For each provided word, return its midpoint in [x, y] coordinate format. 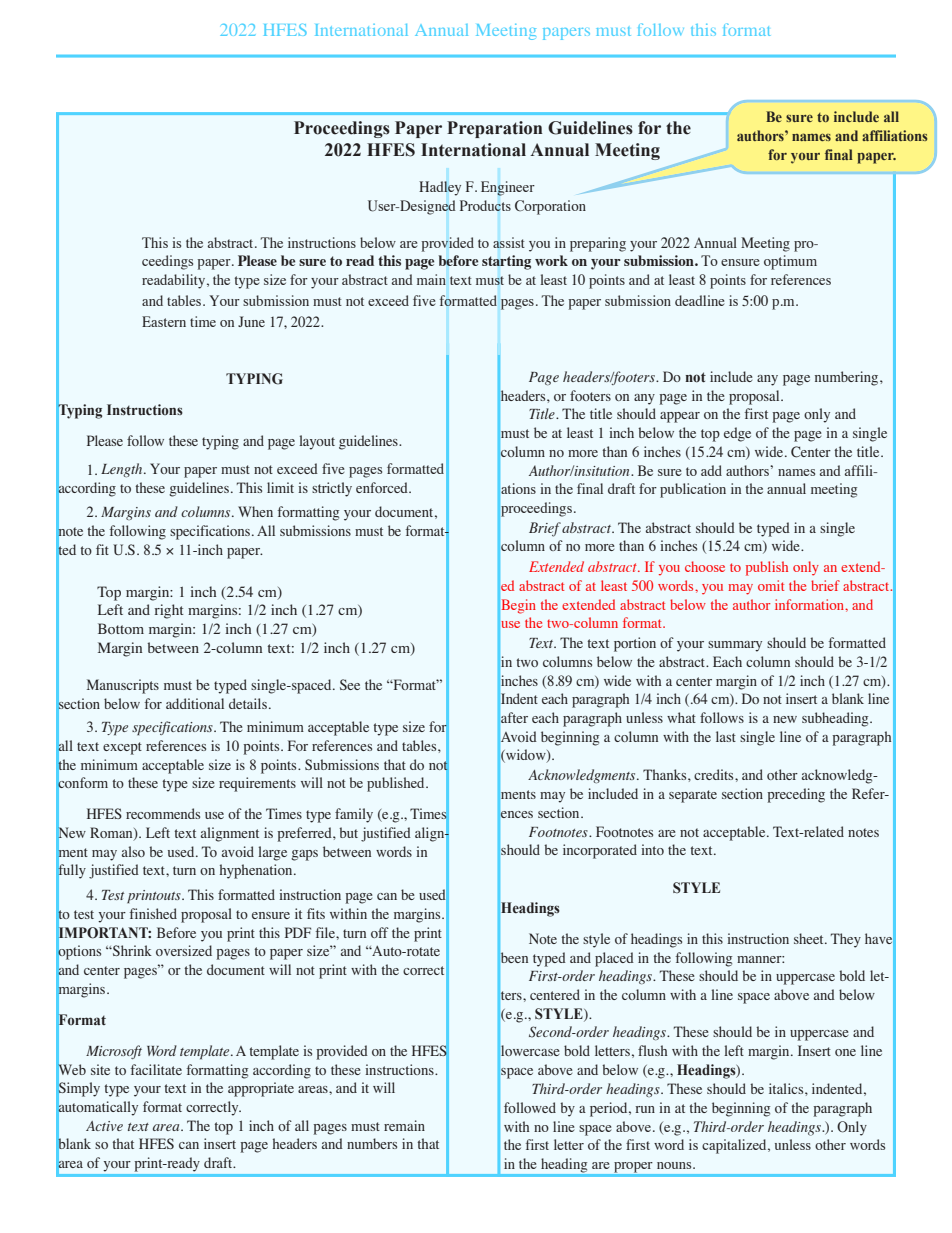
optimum [790, 262]
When [255, 511]
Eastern [164, 321]
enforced [383, 487]
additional [195, 703]
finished [153, 913]
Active [104, 1126]
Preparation [495, 129]
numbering [848, 378]
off [380, 932]
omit [771, 585]
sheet [810, 938]
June [251, 321]
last [726, 736]
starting [506, 262]
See [350, 684]
